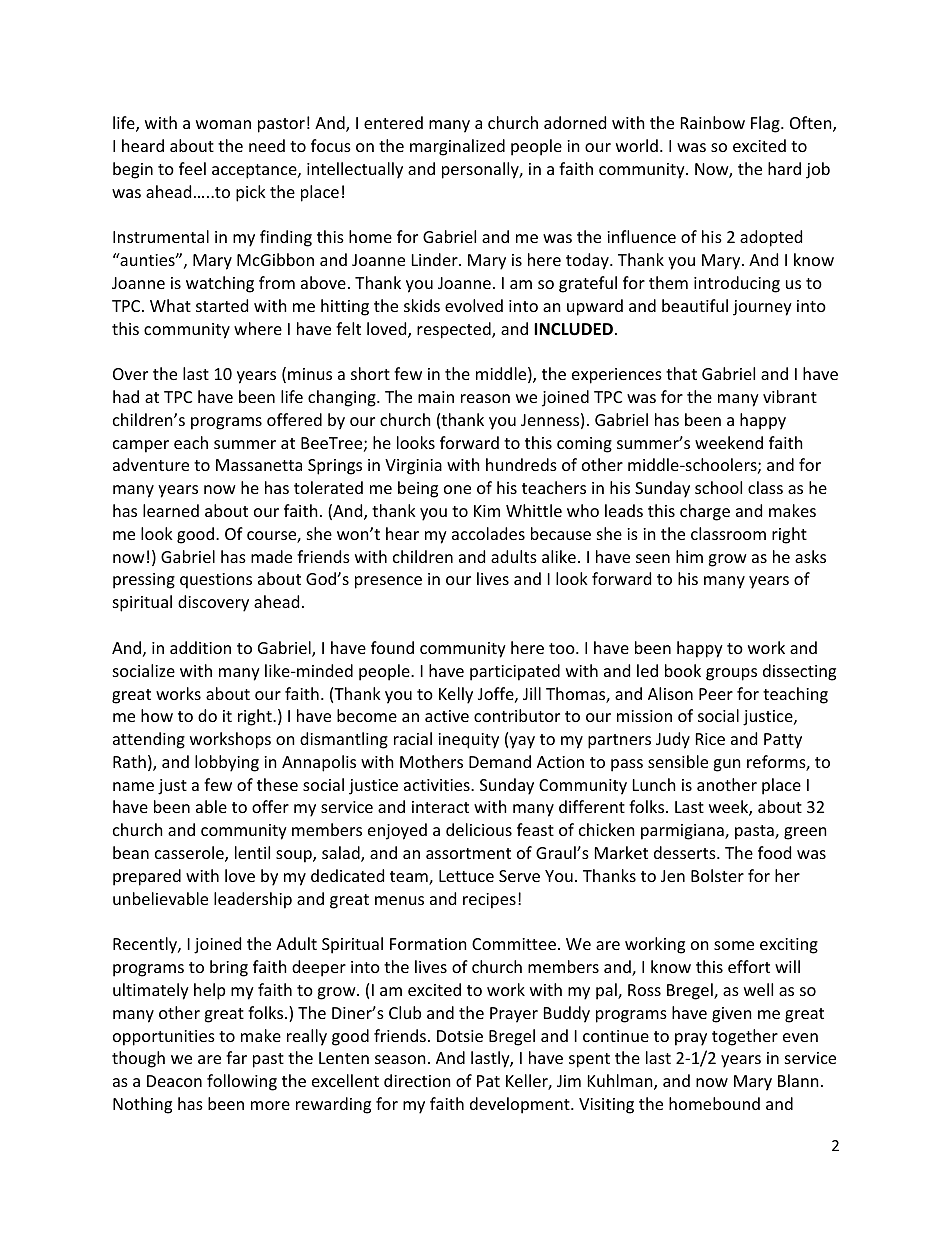 This page has height=1233, width=952. Describe the element at coordinates (456, 695) in the page. I see `Kelly` at that location.
